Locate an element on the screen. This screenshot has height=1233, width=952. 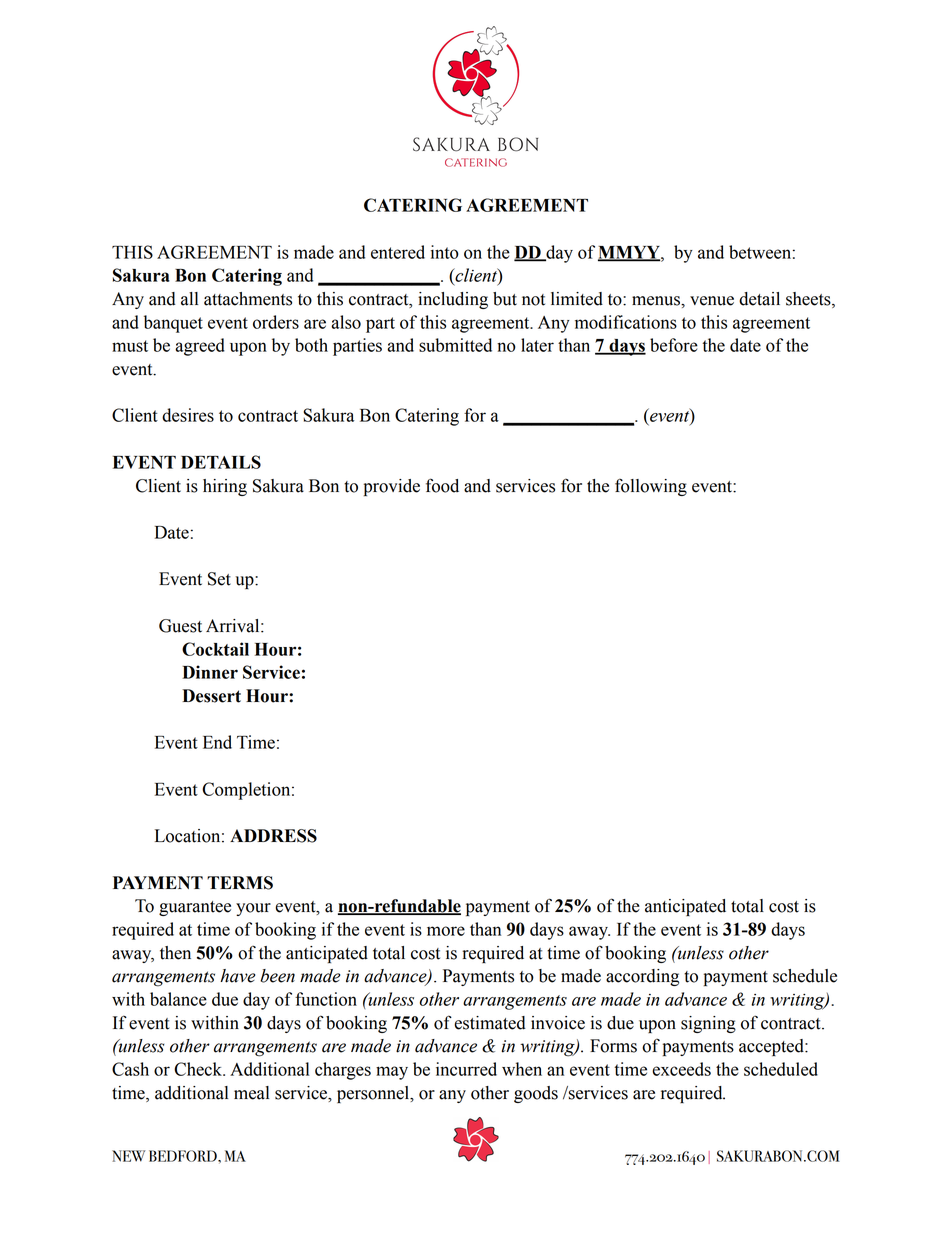
End is located at coordinates (217, 742).
